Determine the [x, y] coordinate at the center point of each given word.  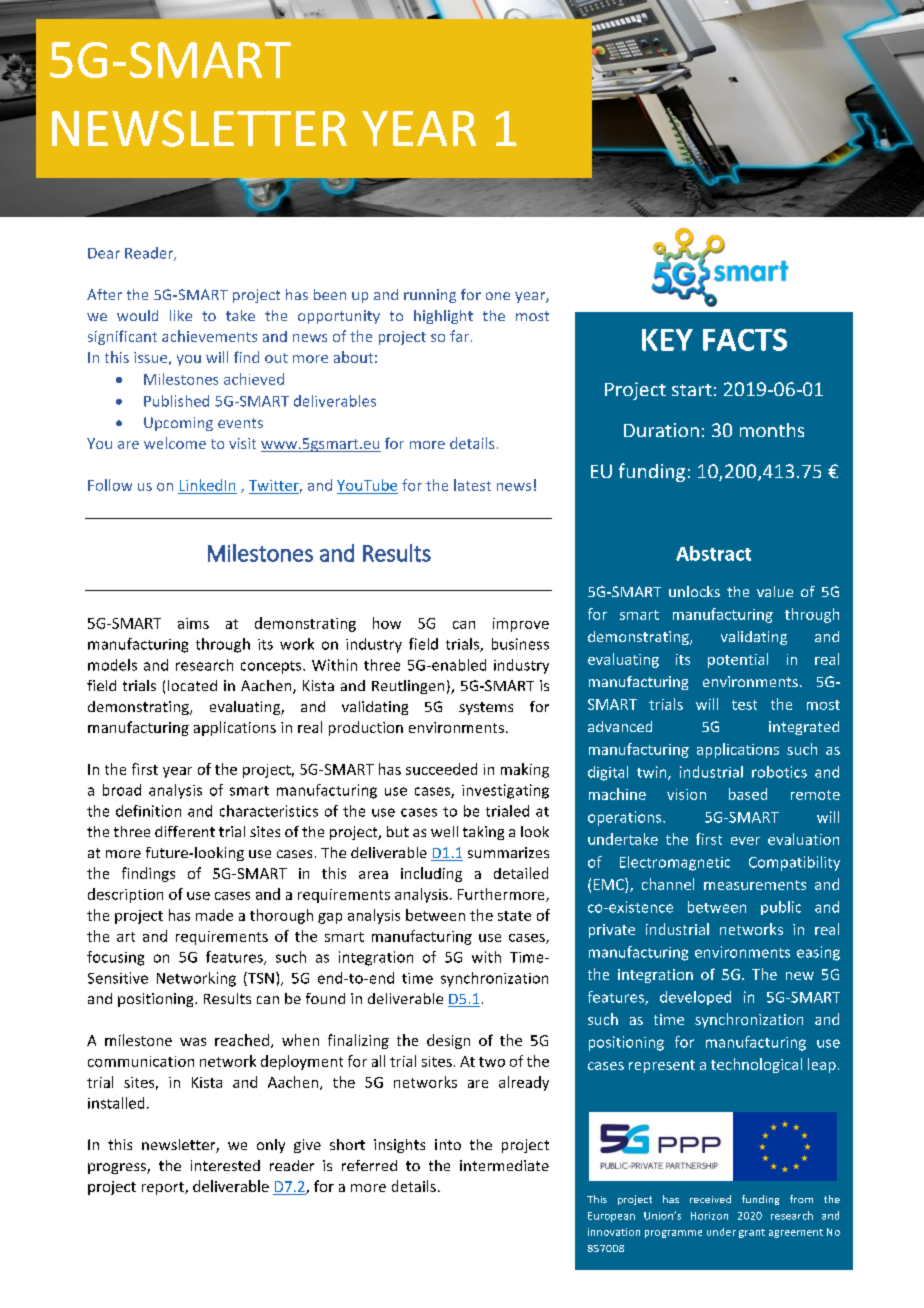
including [431, 874]
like [181, 315]
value [775, 591]
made [214, 915]
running [430, 296]
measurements [755, 885]
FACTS [745, 339]
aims [193, 623]
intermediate [504, 1165]
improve [521, 625]
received [710, 1199]
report [164, 1188]
